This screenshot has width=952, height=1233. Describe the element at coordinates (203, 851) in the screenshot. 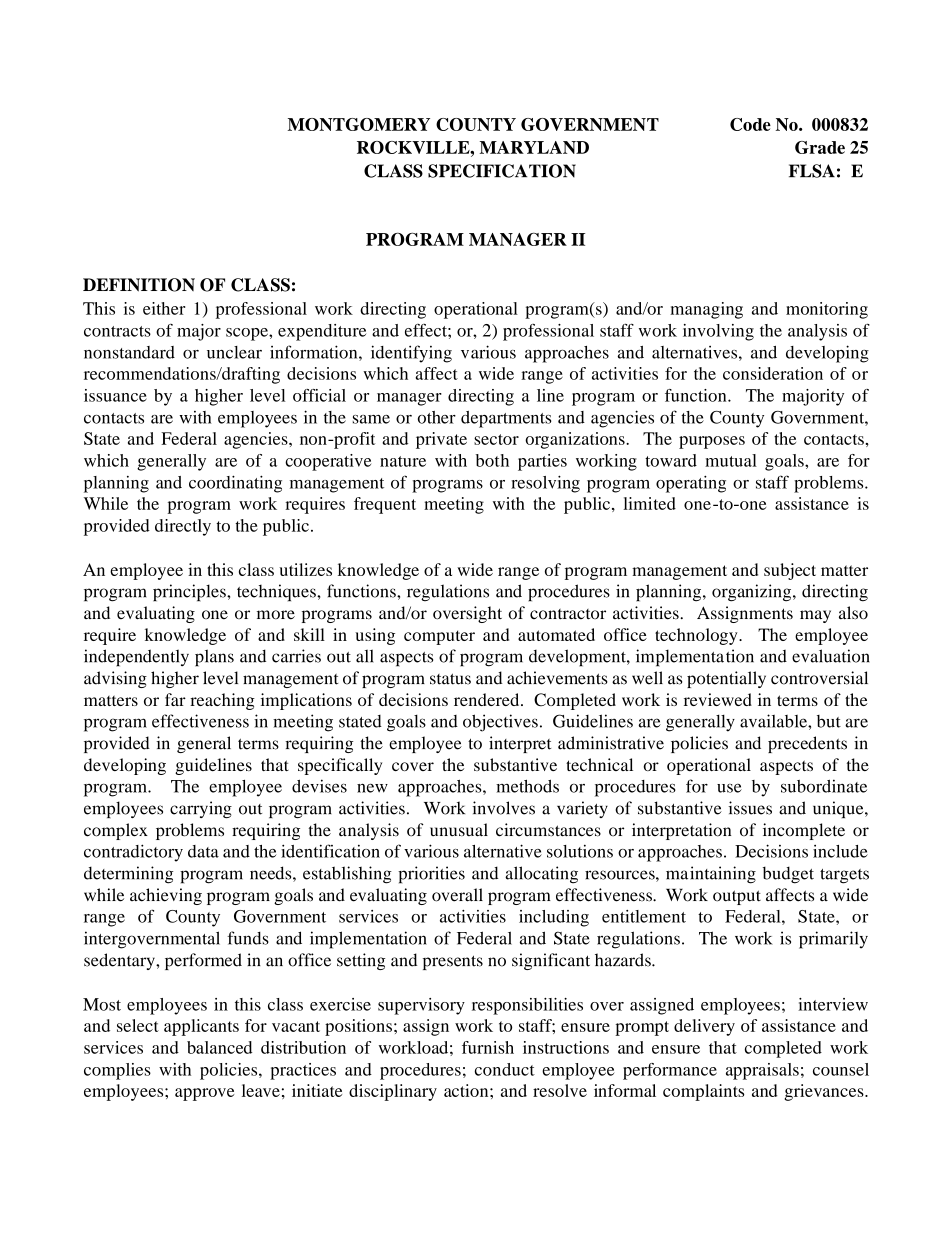

I see `data` at that location.
